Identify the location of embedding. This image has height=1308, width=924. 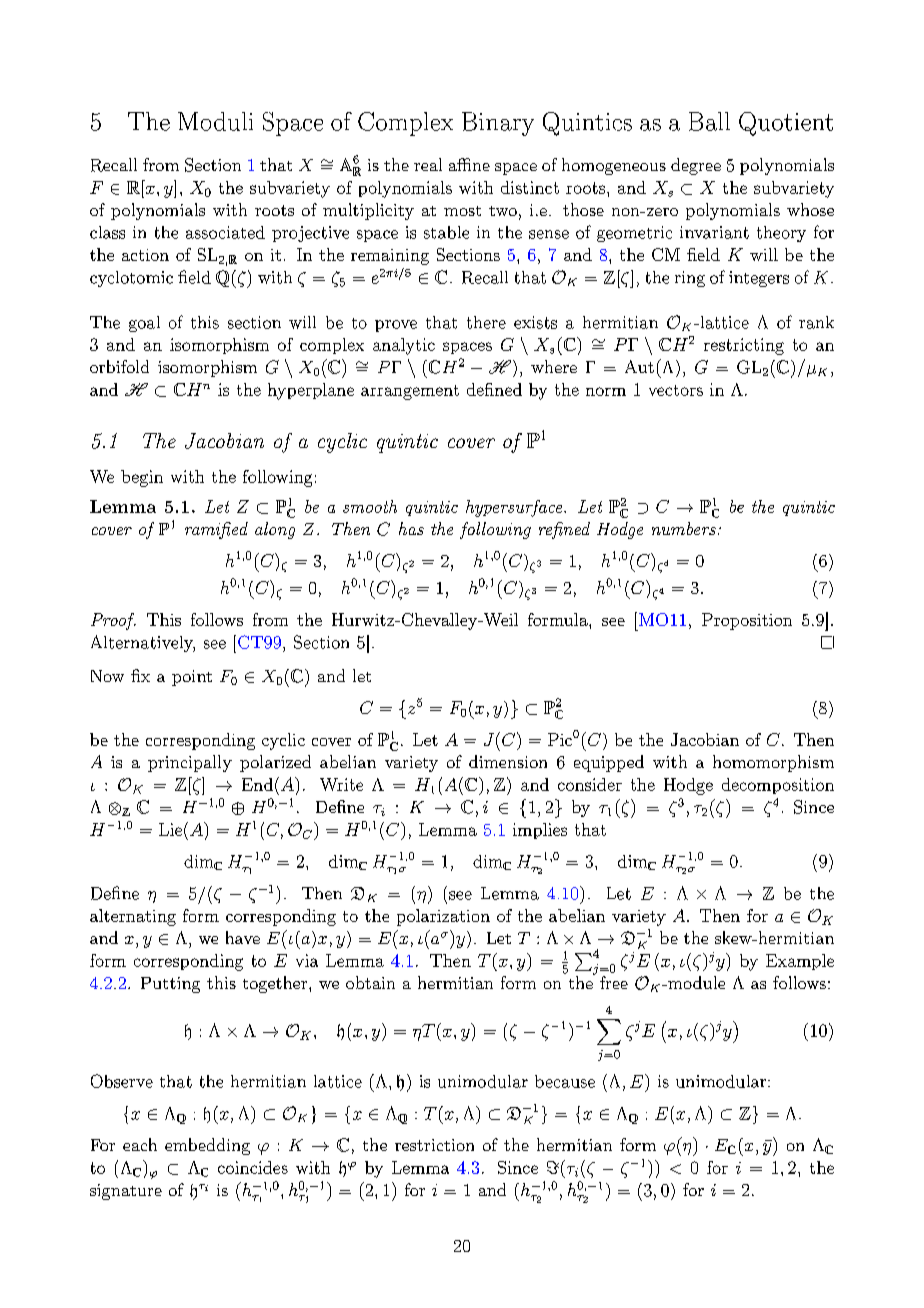
(207, 1146).
